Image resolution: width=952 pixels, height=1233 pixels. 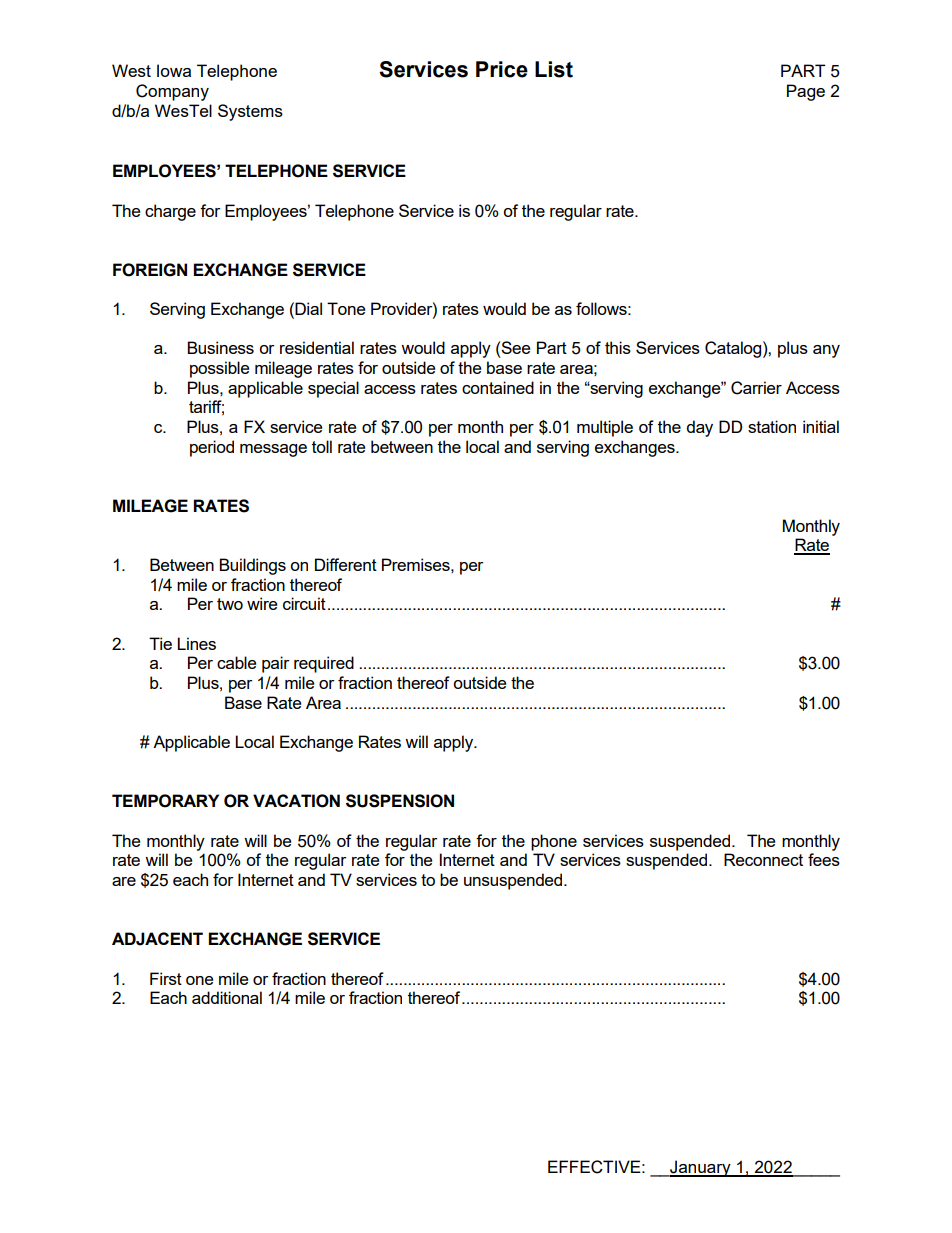 I want to click on Systems, so click(x=250, y=112).
